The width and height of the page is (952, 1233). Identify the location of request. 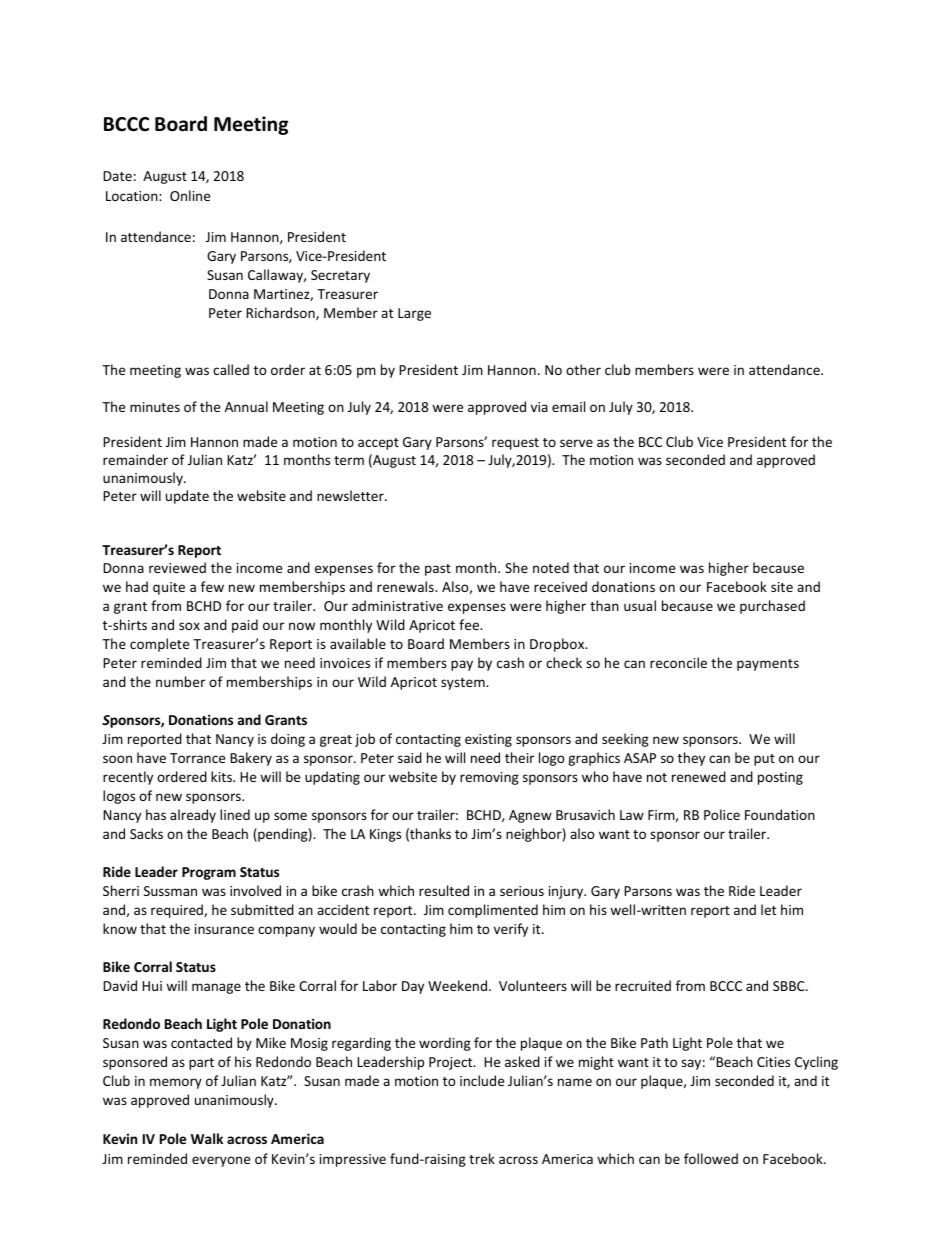
(515, 444).
